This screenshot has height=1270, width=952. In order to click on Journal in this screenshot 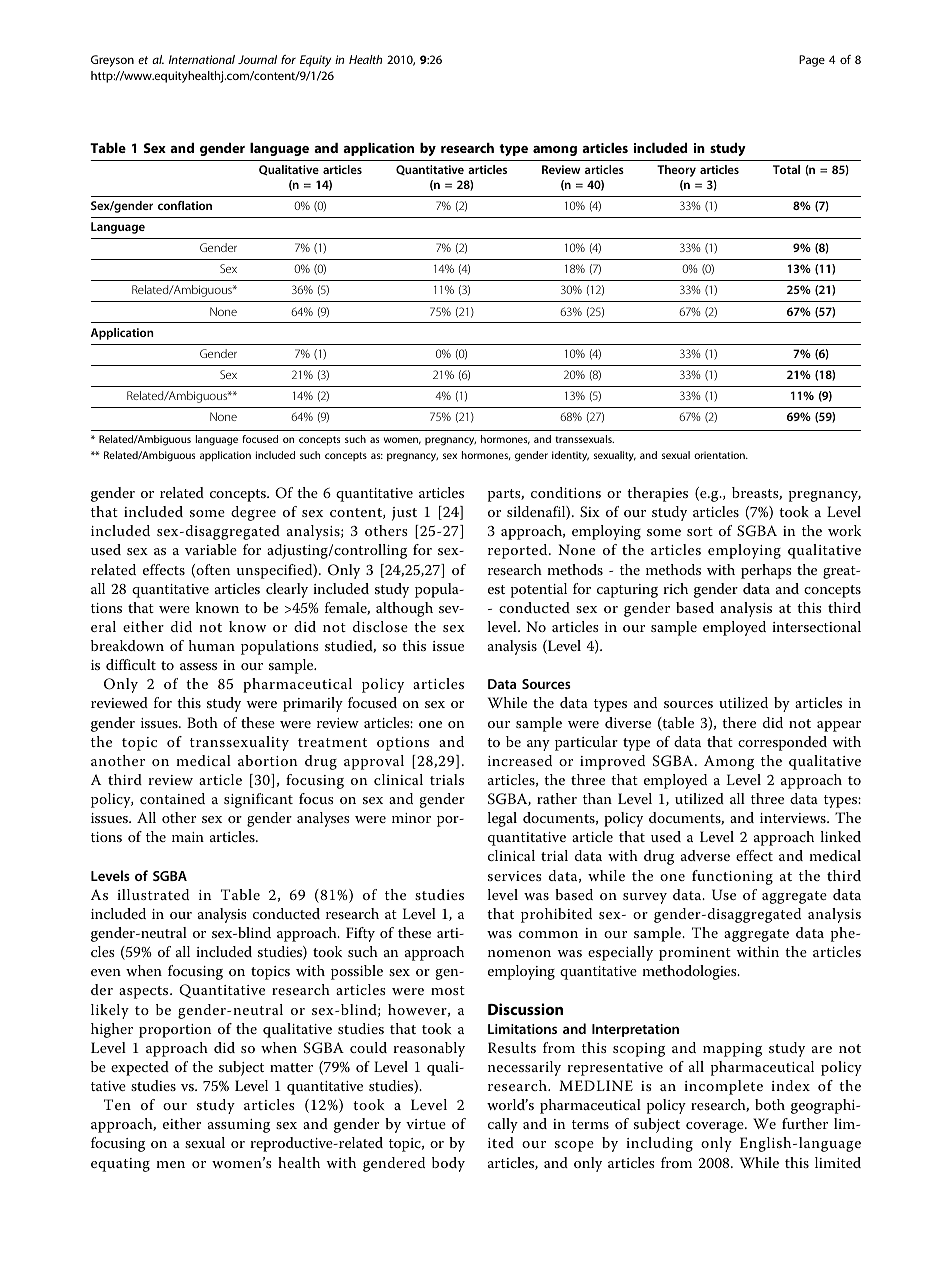, I will do `click(257, 59)`.
